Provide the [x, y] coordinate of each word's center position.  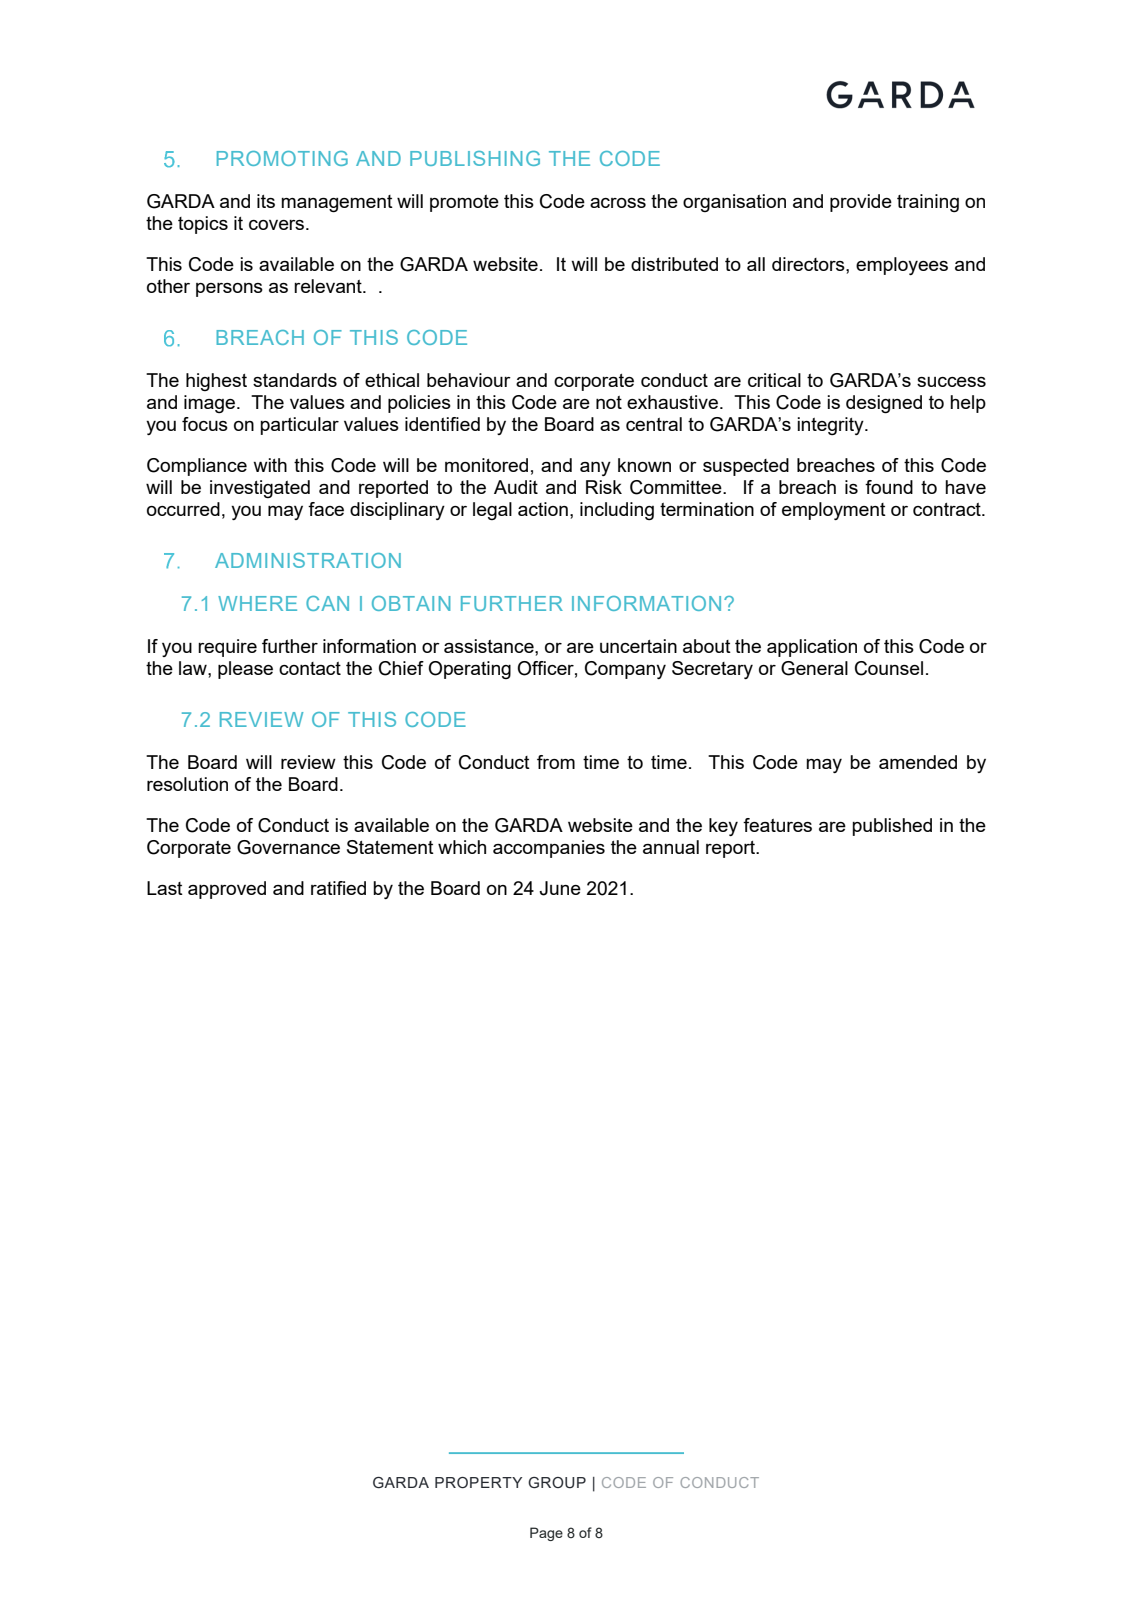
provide [861, 203]
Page [546, 1534]
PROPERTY [478, 1482]
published [892, 827]
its [266, 201]
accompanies [549, 849]
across [618, 203]
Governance [288, 847]
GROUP [557, 1483]
